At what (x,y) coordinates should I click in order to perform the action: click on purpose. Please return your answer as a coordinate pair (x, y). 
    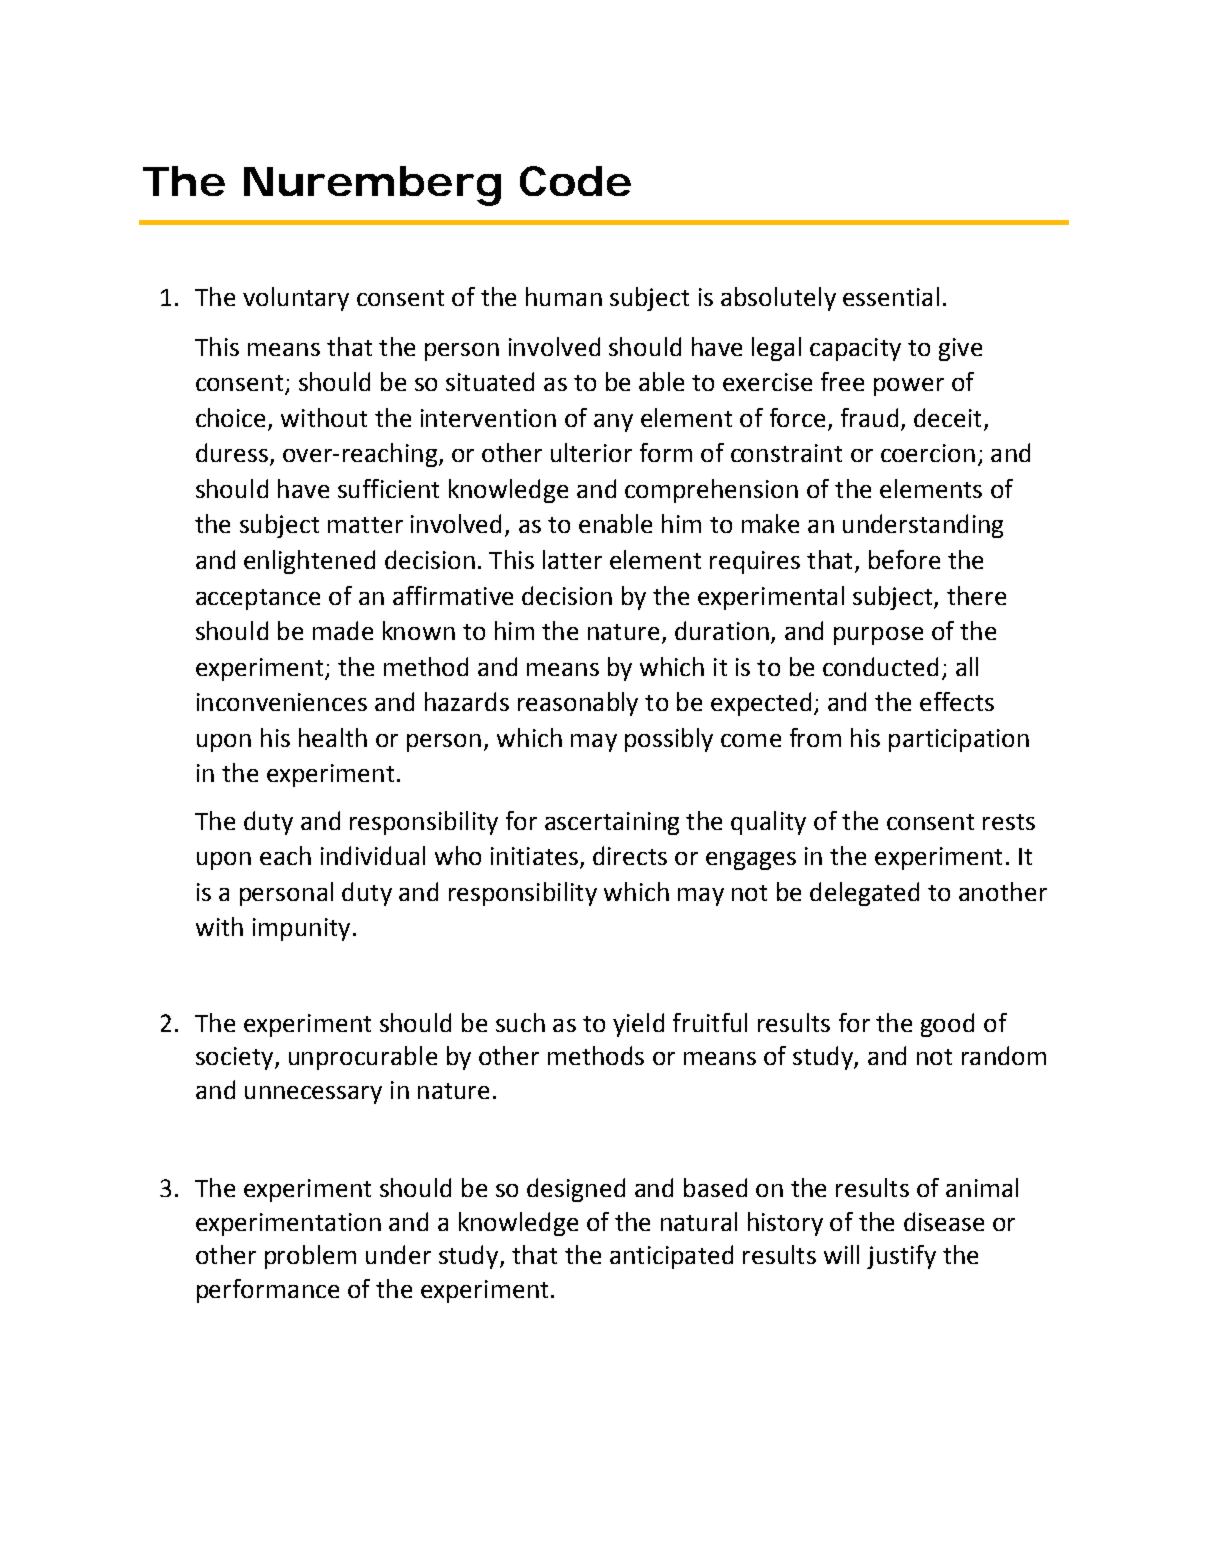
    Looking at the image, I should click on (878, 636).
